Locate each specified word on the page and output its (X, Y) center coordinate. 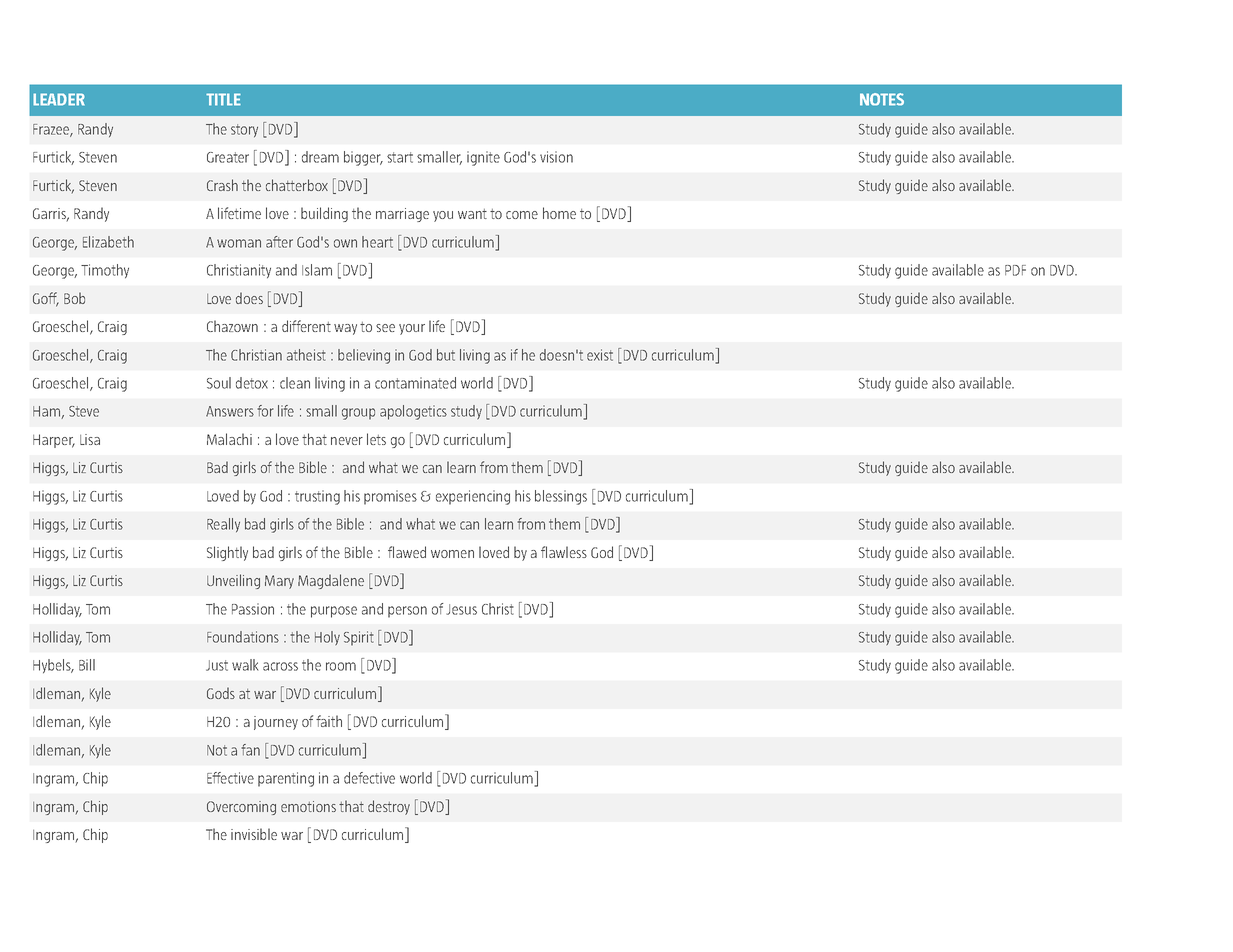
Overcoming (241, 808)
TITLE (223, 99)
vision (556, 157)
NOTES (882, 99)
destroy (389, 807)
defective (369, 778)
